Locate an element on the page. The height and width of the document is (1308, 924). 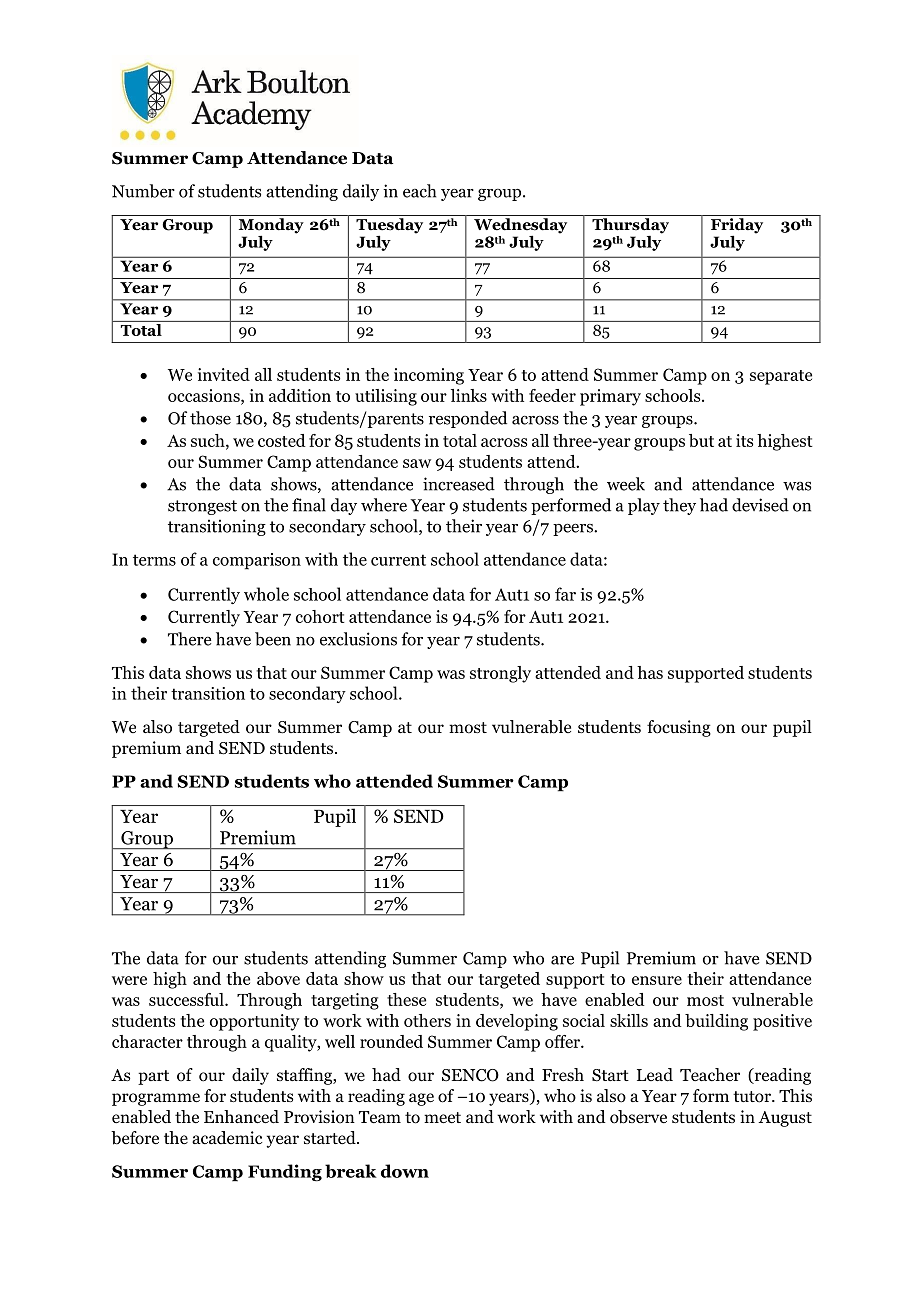
meet is located at coordinates (442, 1118).
